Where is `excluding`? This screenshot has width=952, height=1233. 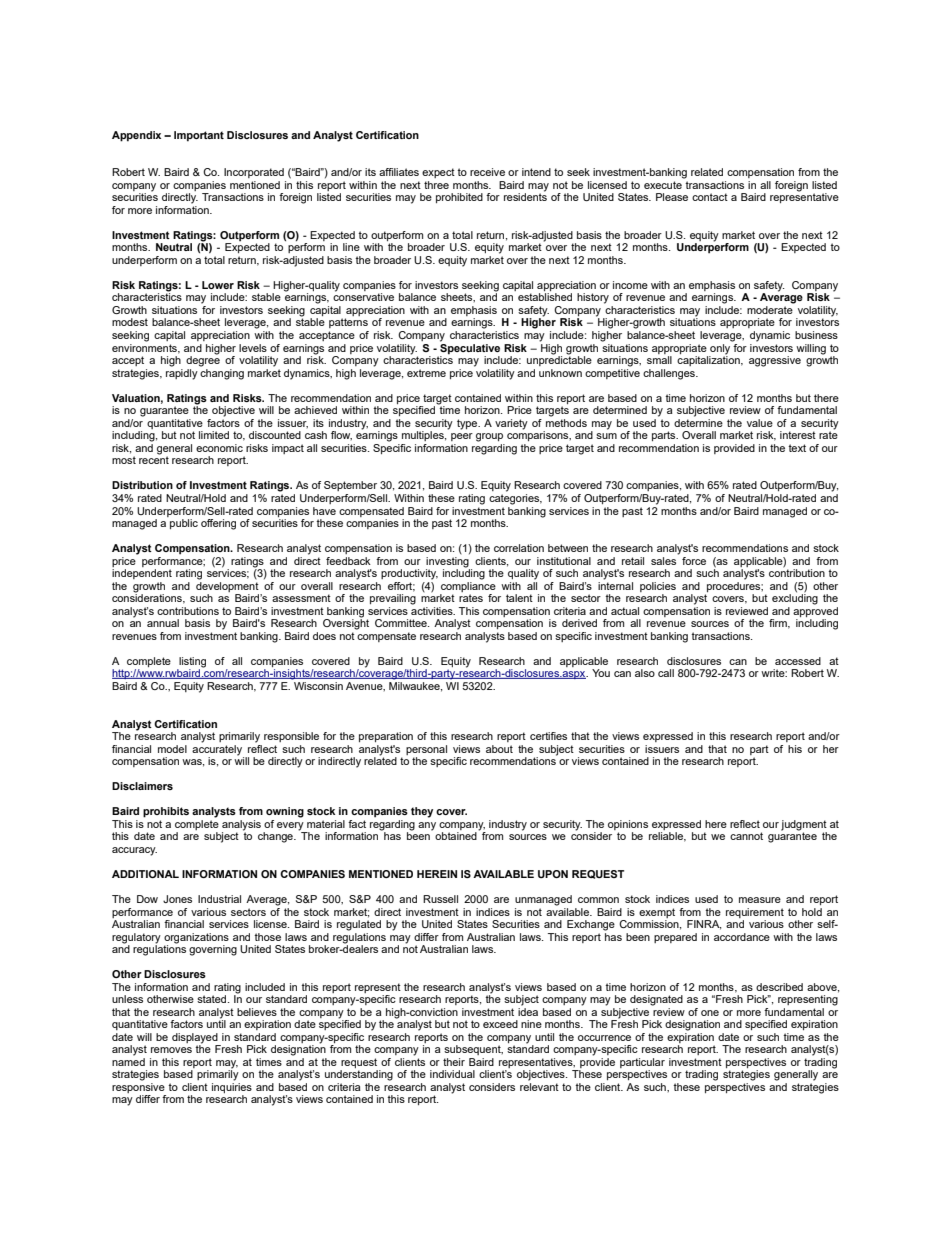 excluding is located at coordinates (795, 598).
